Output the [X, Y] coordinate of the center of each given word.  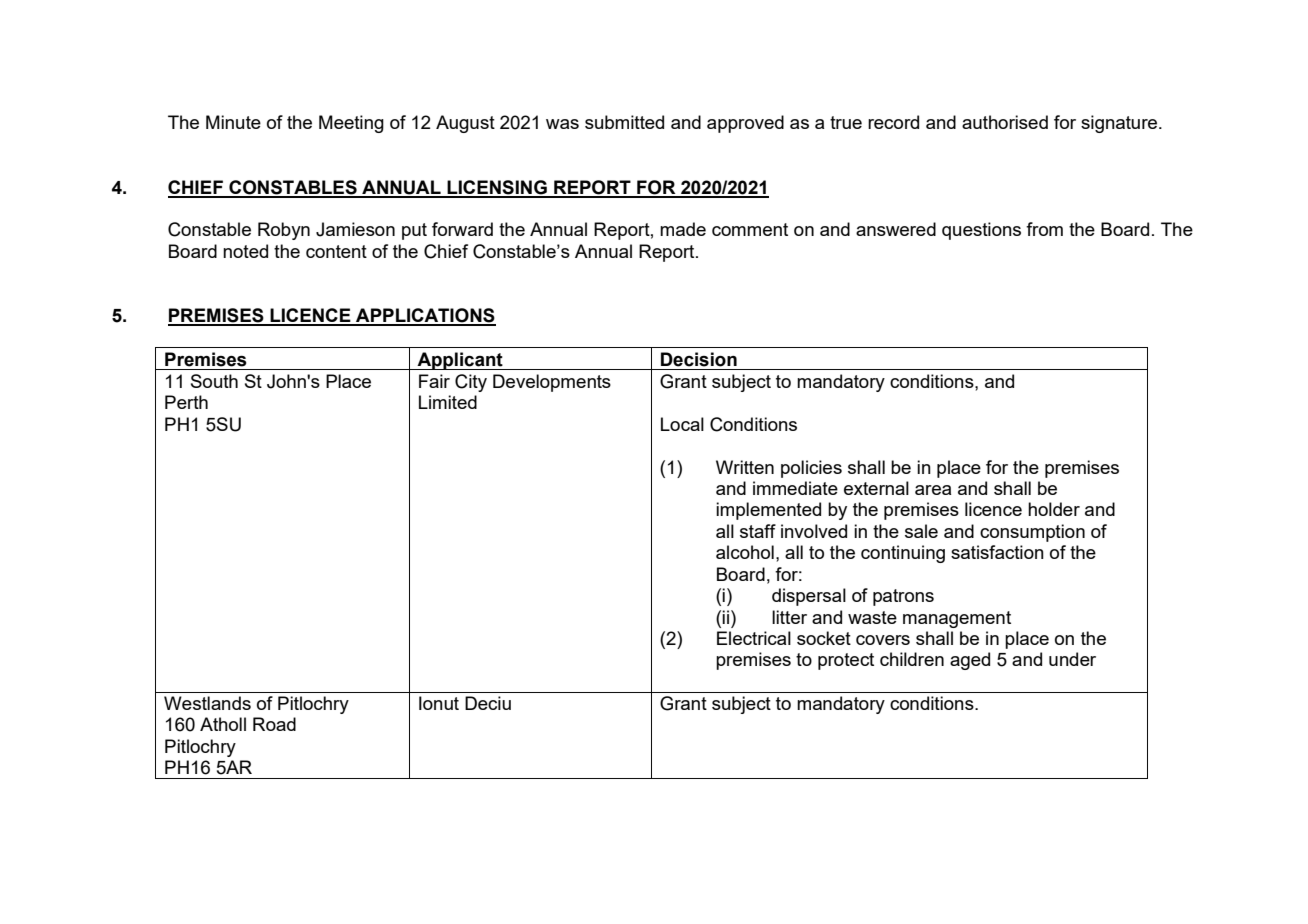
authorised [1005, 122]
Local [682, 424]
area [933, 490]
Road [274, 724]
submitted [624, 122]
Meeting [351, 124]
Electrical [754, 638]
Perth [186, 402]
